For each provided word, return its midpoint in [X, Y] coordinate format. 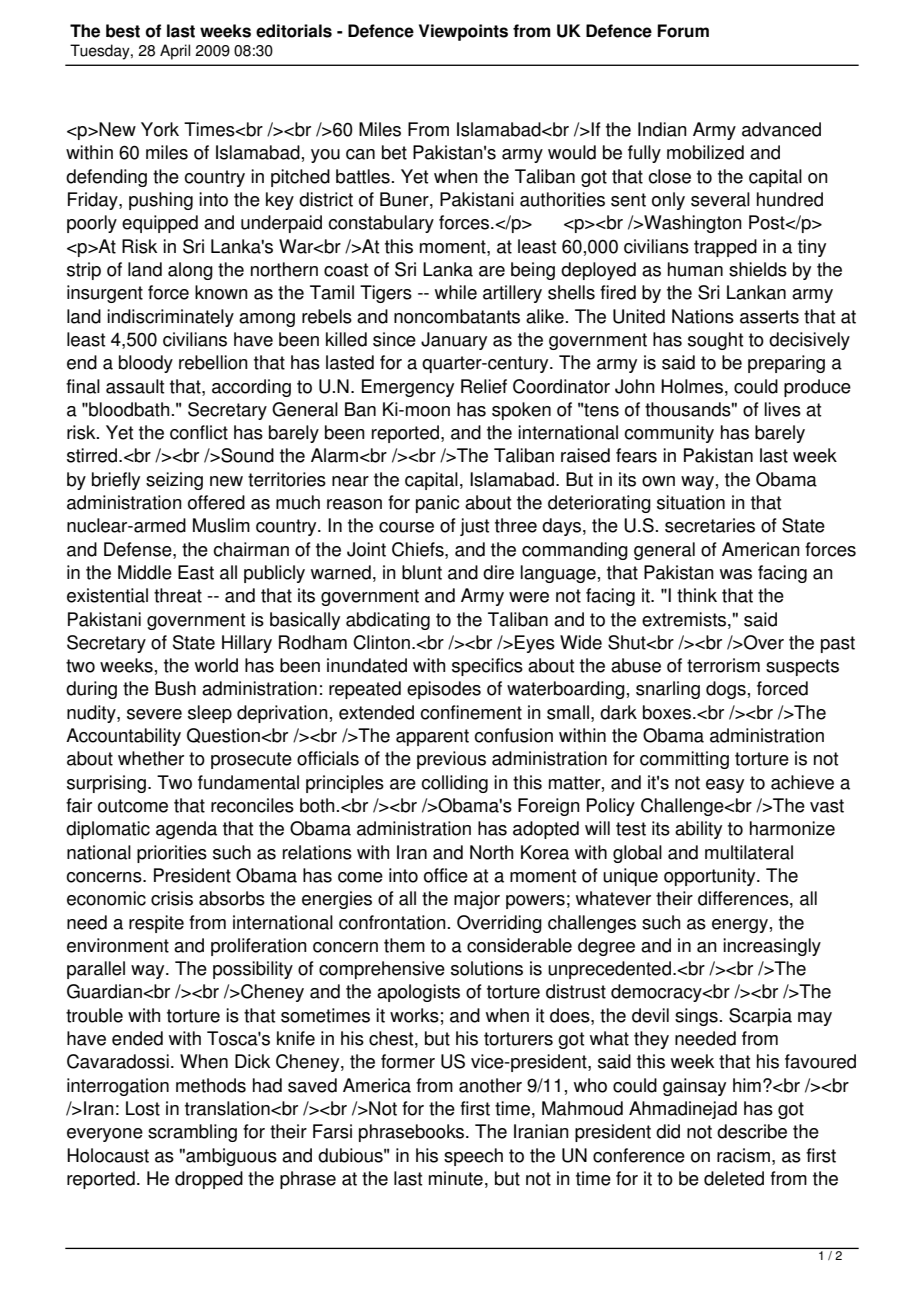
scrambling [192, 1133]
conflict [199, 432]
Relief [484, 386]
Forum [683, 31]
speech [473, 1157]
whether [151, 758]
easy [725, 786]
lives [782, 409]
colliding [454, 784]
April [175, 52]
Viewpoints [463, 32]
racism [743, 1155]
